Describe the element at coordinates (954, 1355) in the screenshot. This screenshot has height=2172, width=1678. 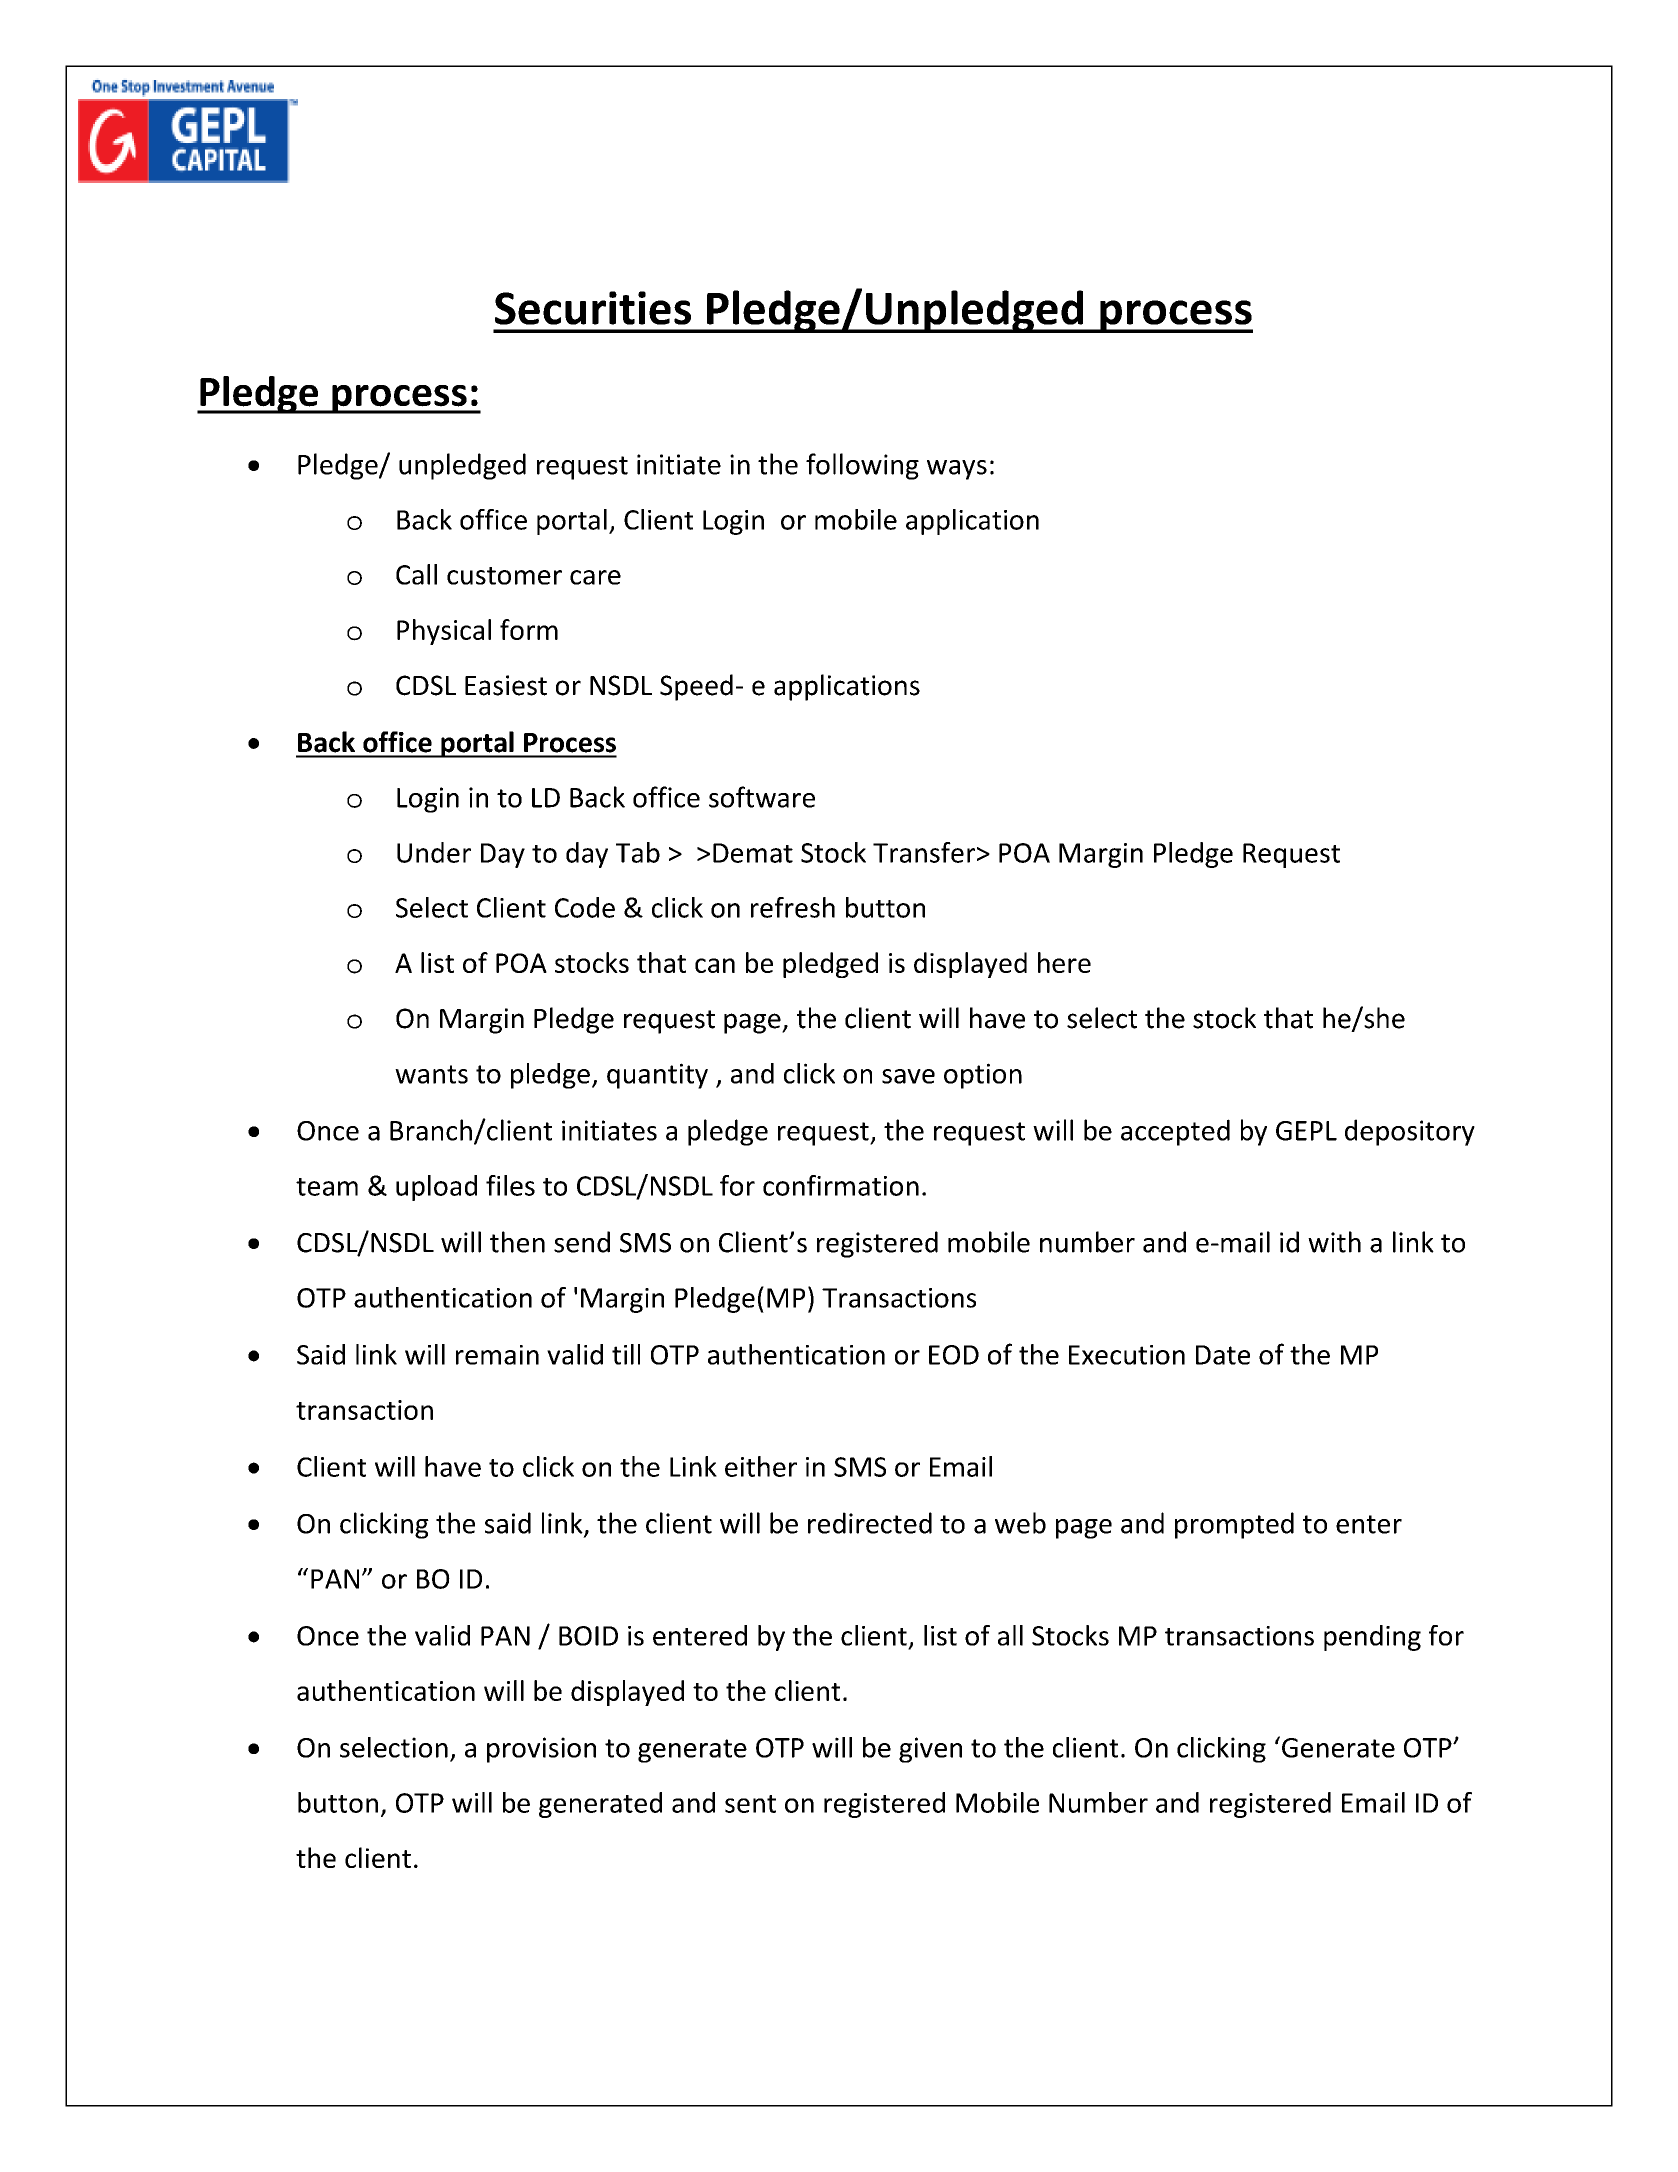
I see `EOD` at that location.
